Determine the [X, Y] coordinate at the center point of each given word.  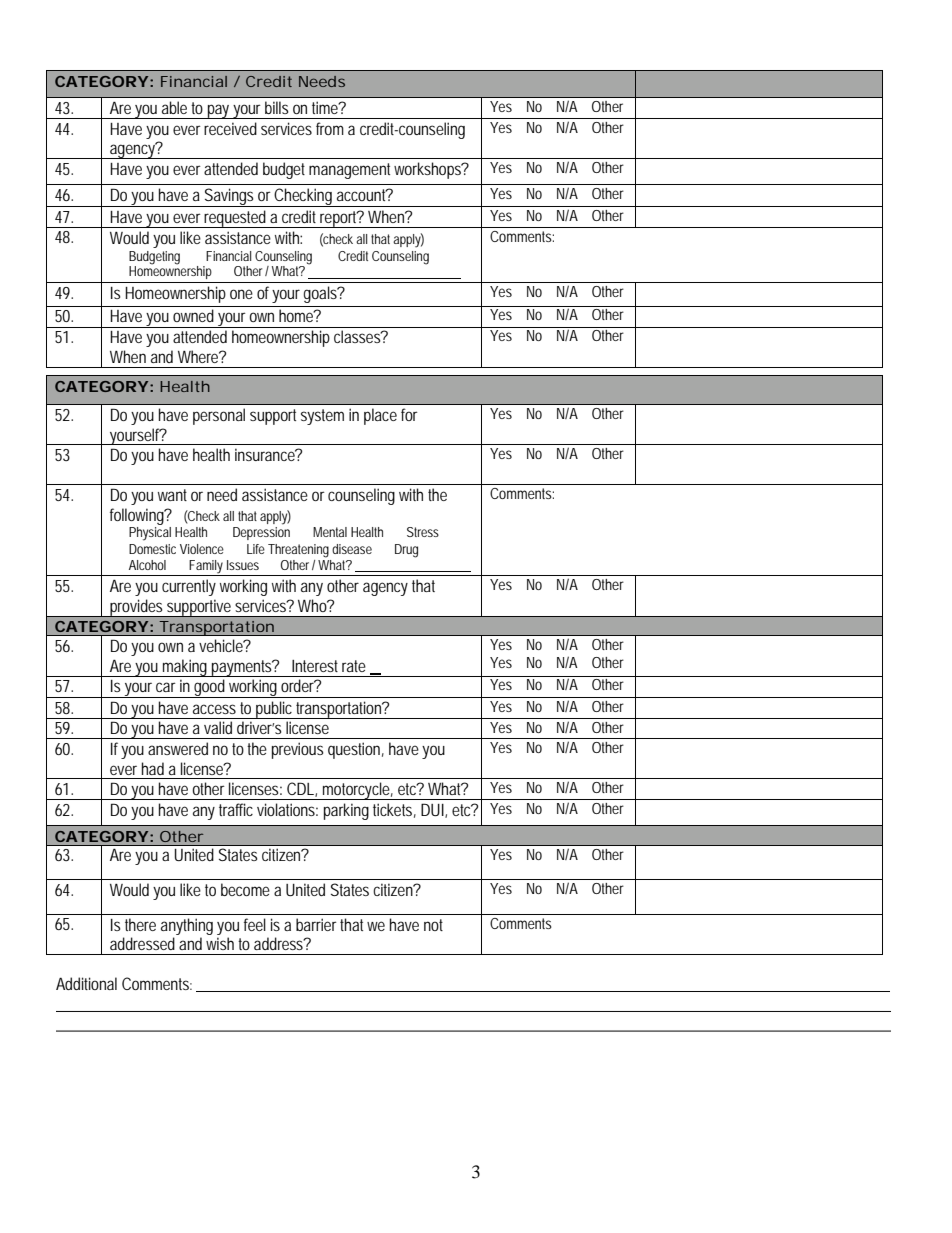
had [153, 768]
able [174, 107]
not [433, 925]
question [356, 750]
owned [193, 315]
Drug [406, 551]
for [409, 414]
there [140, 924]
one [241, 294]
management [352, 171]
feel [255, 924]
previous [297, 750]
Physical [150, 534]
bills [276, 107]
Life [256, 549]
